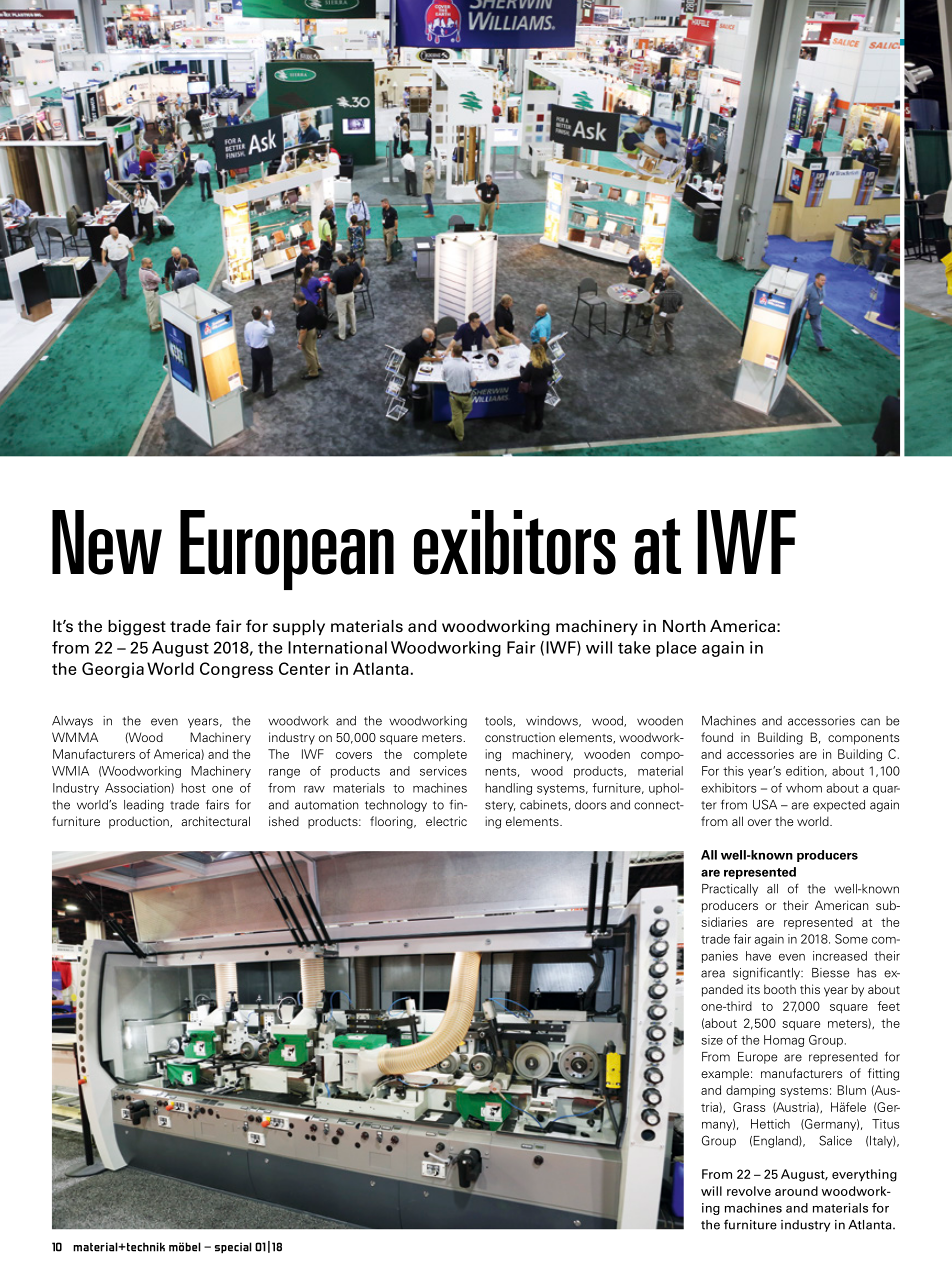 Image resolution: width=952 pixels, height=1286 pixels. I want to click on North, so click(684, 626).
